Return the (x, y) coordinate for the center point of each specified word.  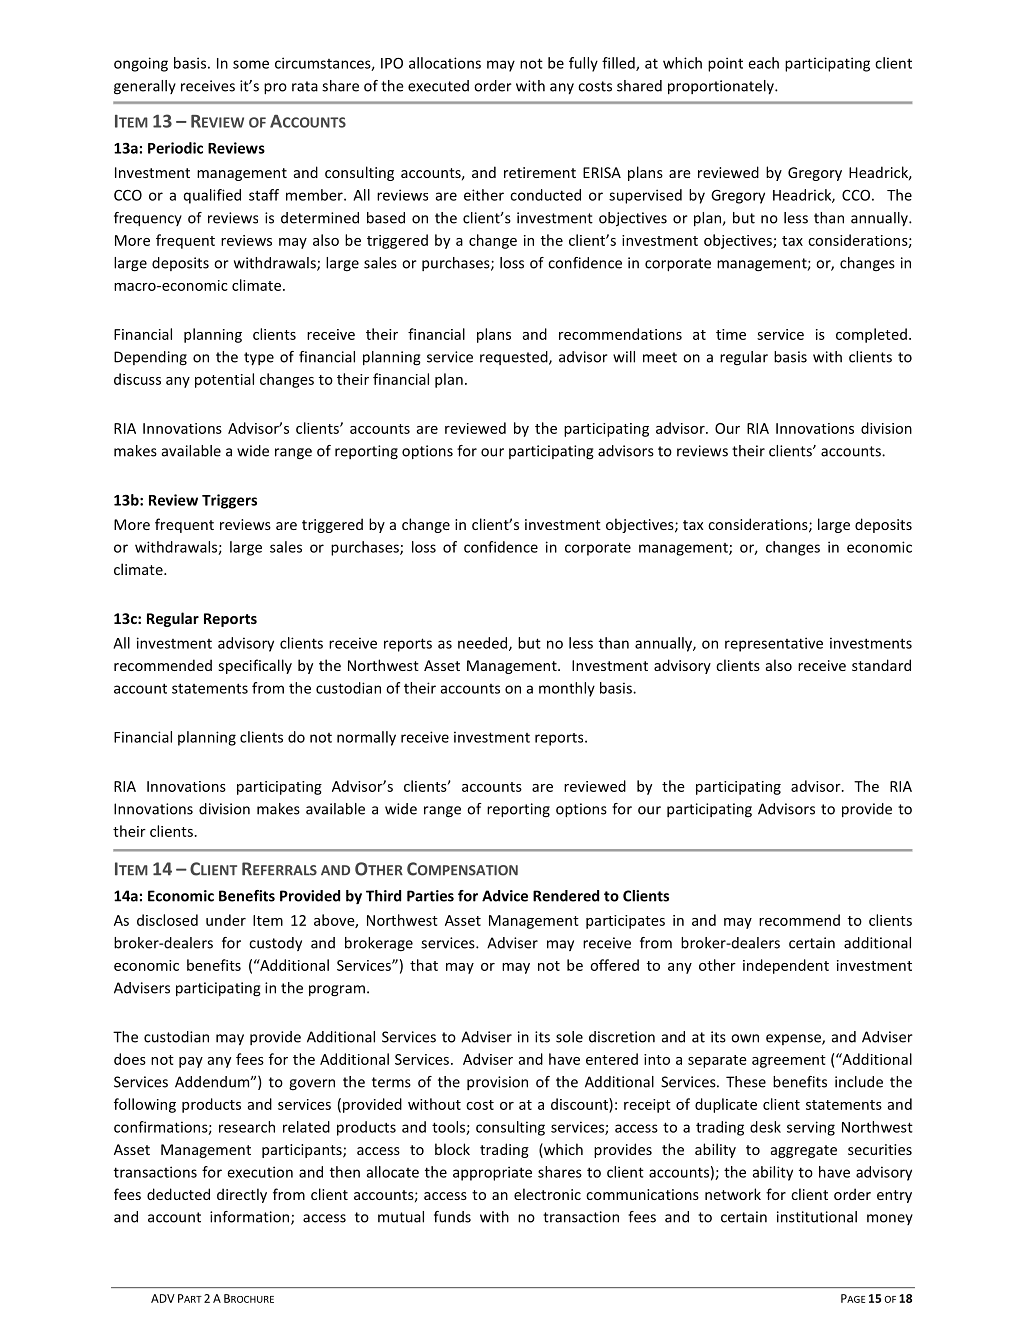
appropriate (492, 1173)
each (763, 63)
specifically (255, 666)
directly (242, 1195)
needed (484, 644)
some (251, 64)
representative (774, 644)
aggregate (804, 1151)
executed (438, 86)
